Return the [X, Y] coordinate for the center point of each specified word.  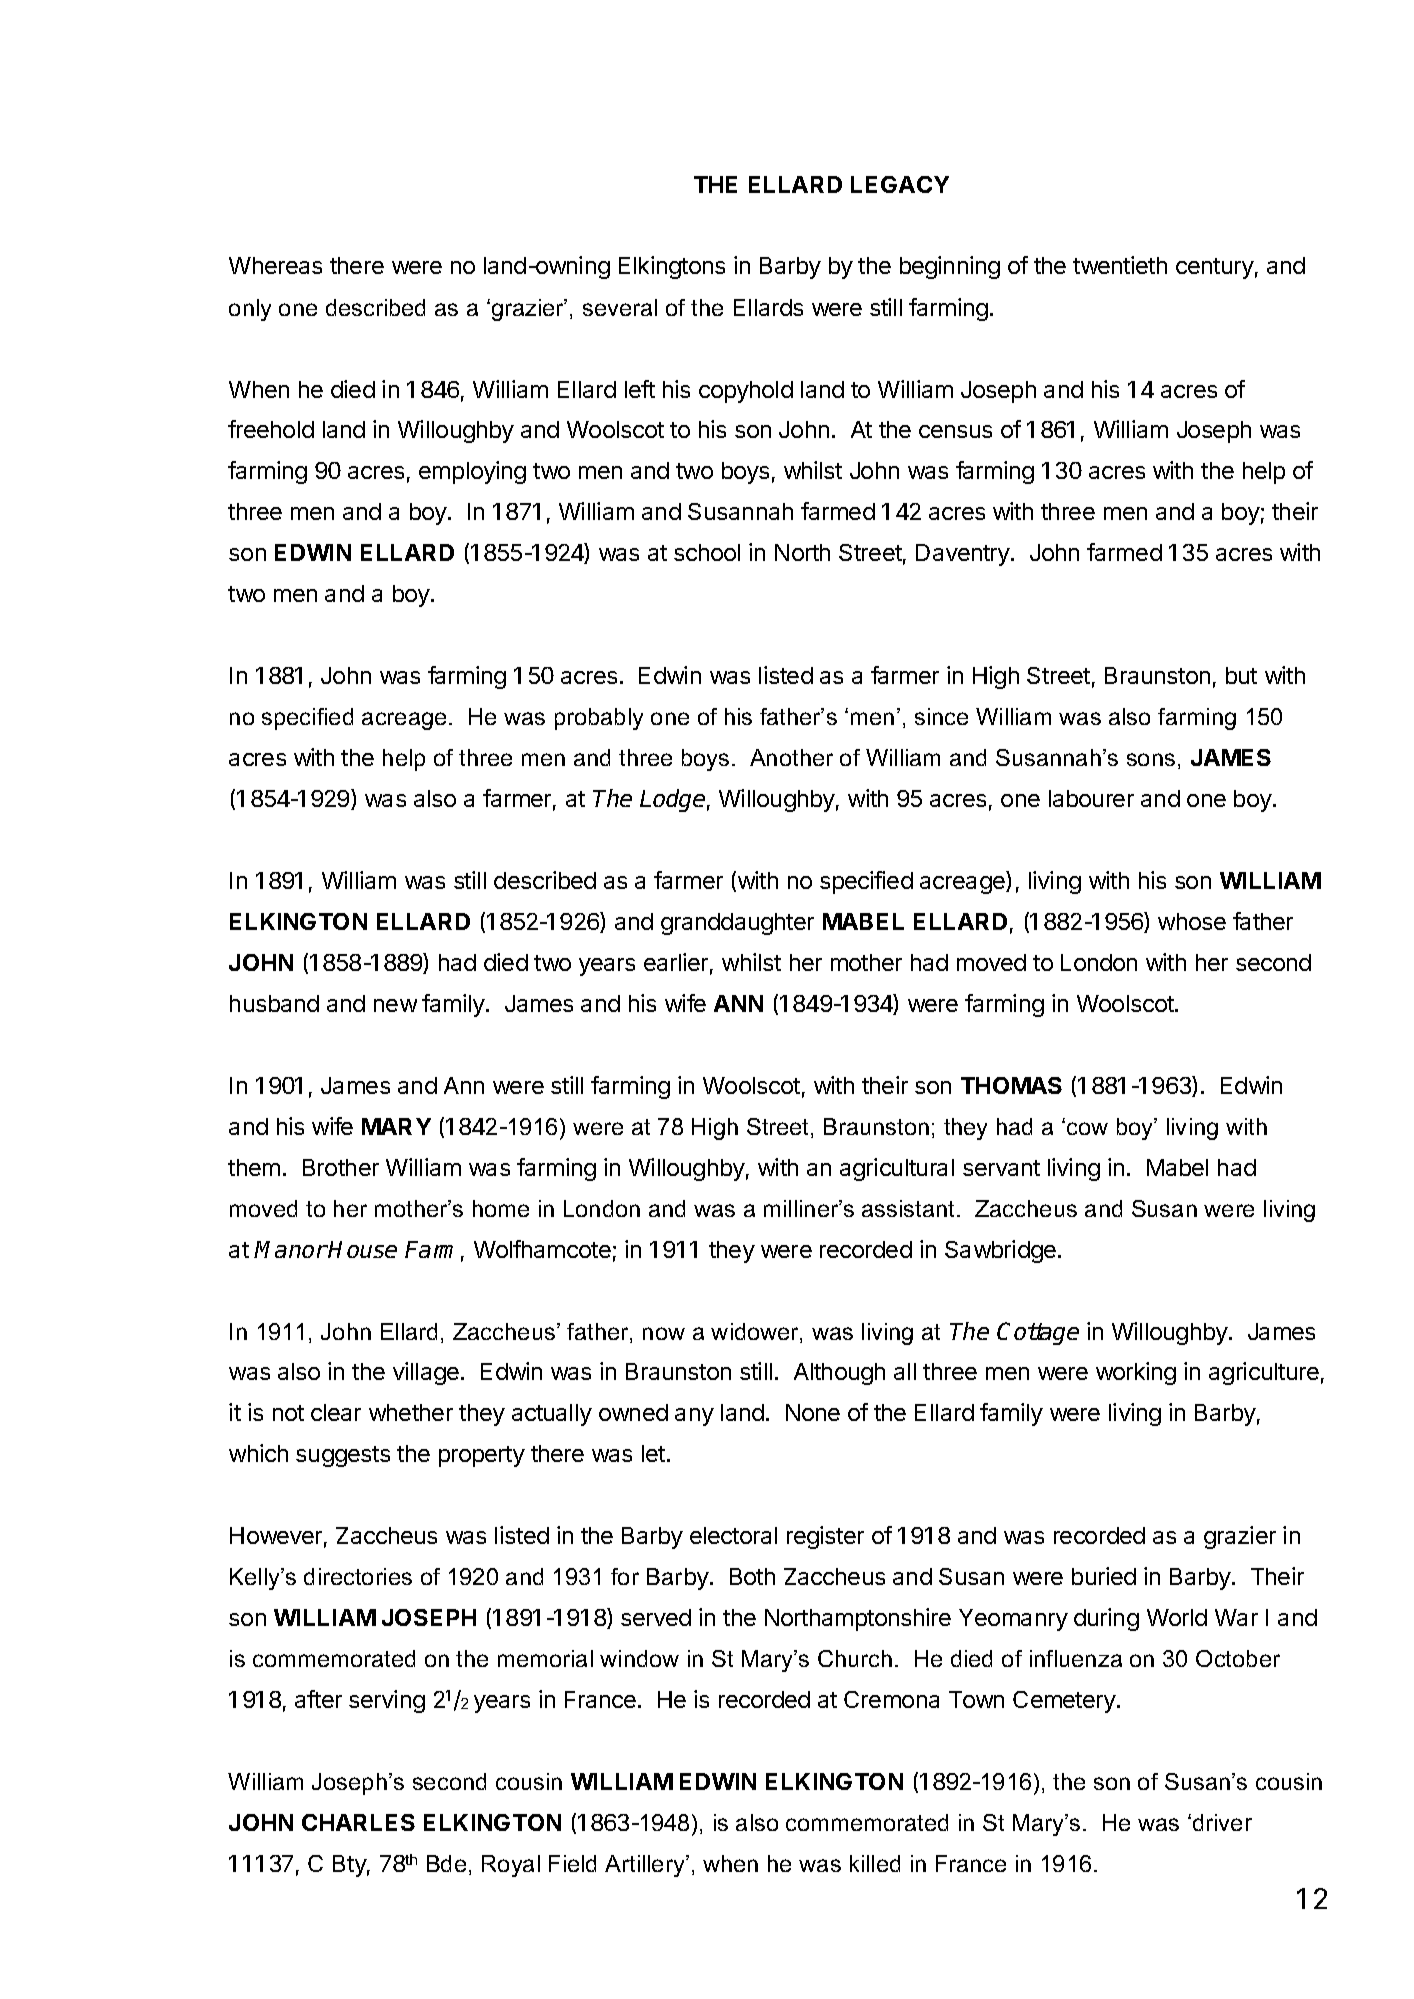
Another [791, 757]
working [1136, 1373]
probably [599, 719]
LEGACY [900, 184]
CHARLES [358, 1822]
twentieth [1120, 265]
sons [1151, 759]
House [362, 1249]
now [664, 1333]
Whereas [275, 265]
